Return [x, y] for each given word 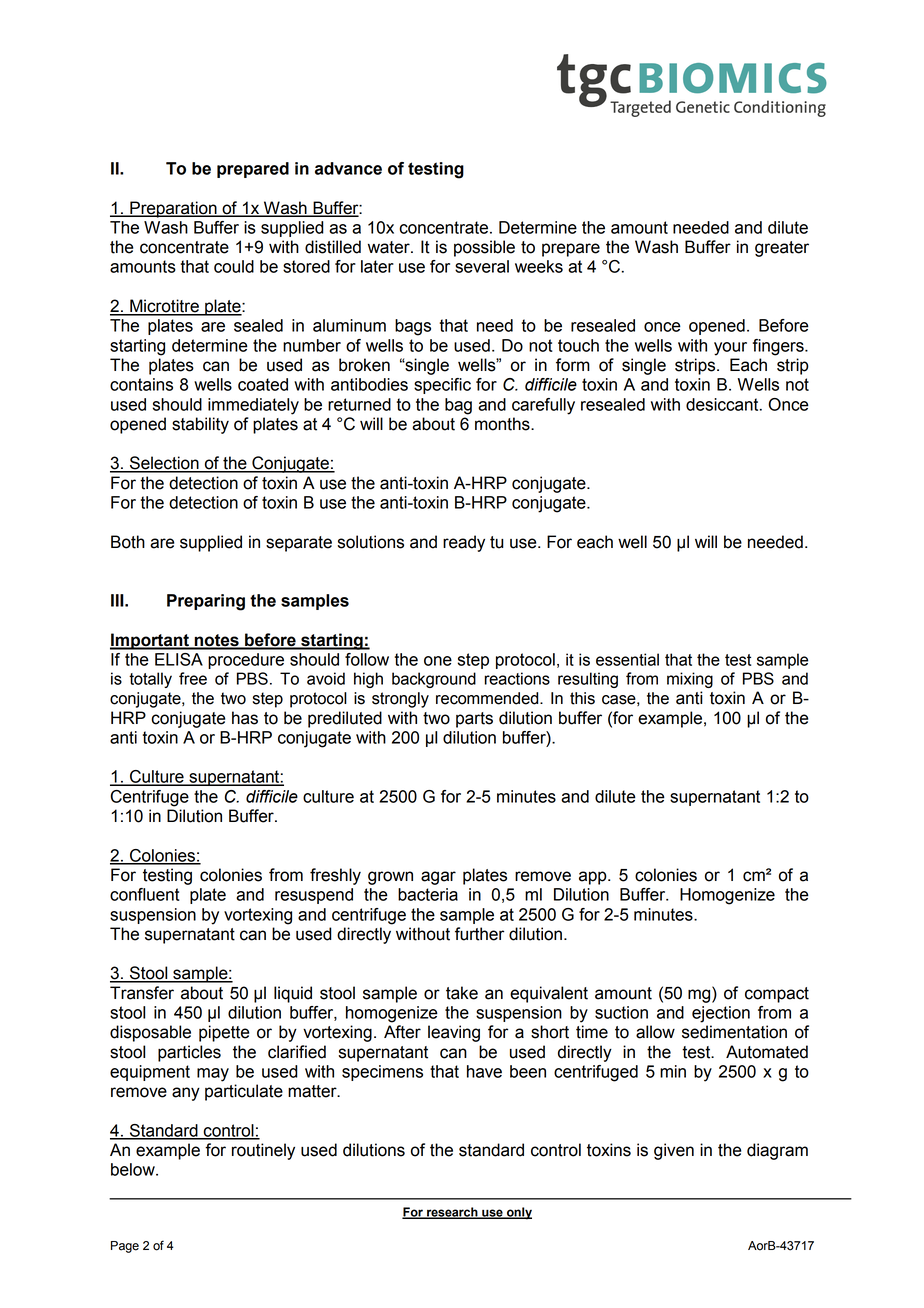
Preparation [173, 209]
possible [484, 248]
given [674, 1151]
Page [125, 1247]
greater [782, 249]
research [452, 1213]
